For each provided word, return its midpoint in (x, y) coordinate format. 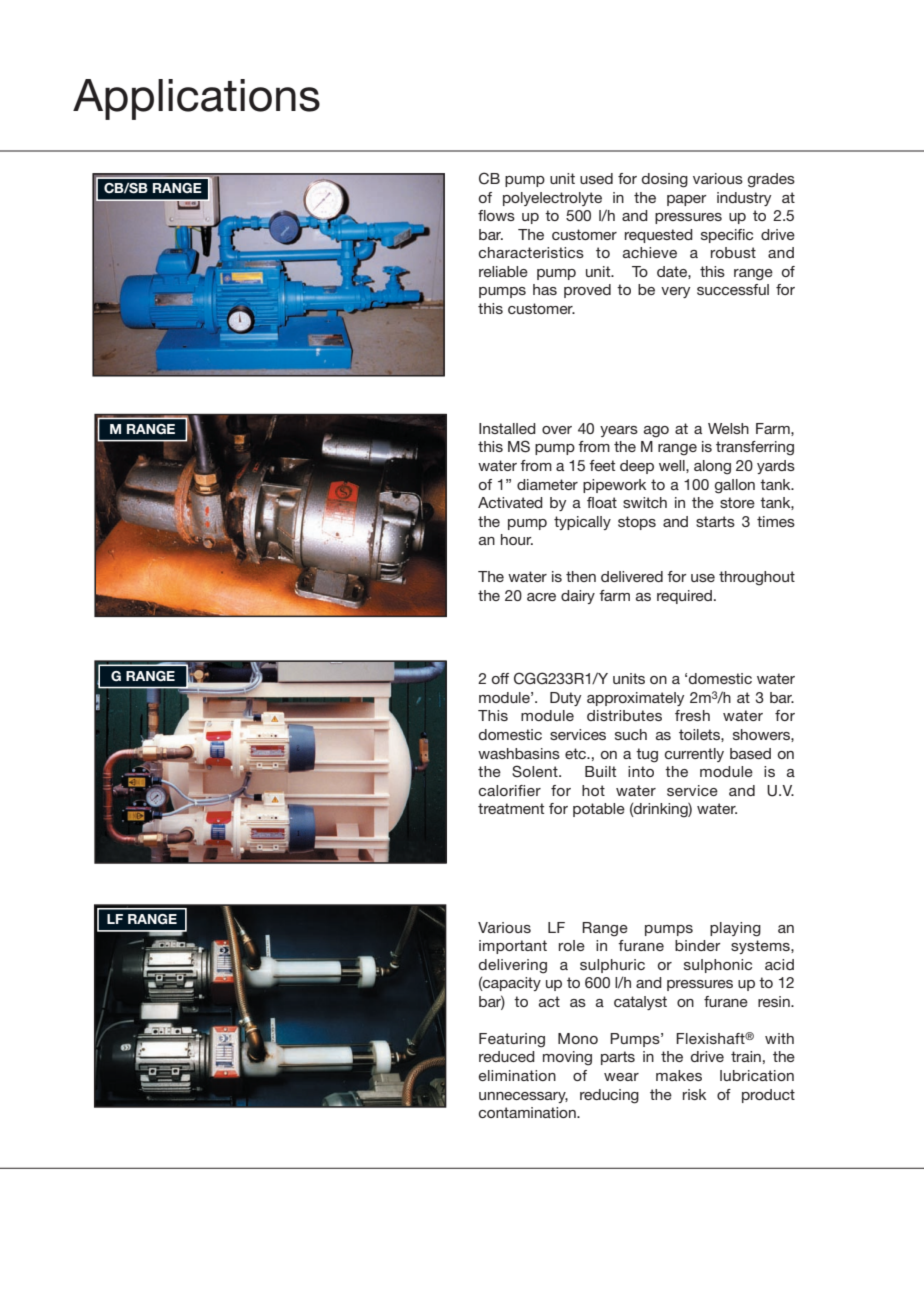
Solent (536, 771)
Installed (507, 428)
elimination (517, 1075)
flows (496, 215)
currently (694, 755)
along (712, 467)
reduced (507, 1056)
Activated (510, 502)
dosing (665, 180)
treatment (511, 808)
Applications (196, 99)
